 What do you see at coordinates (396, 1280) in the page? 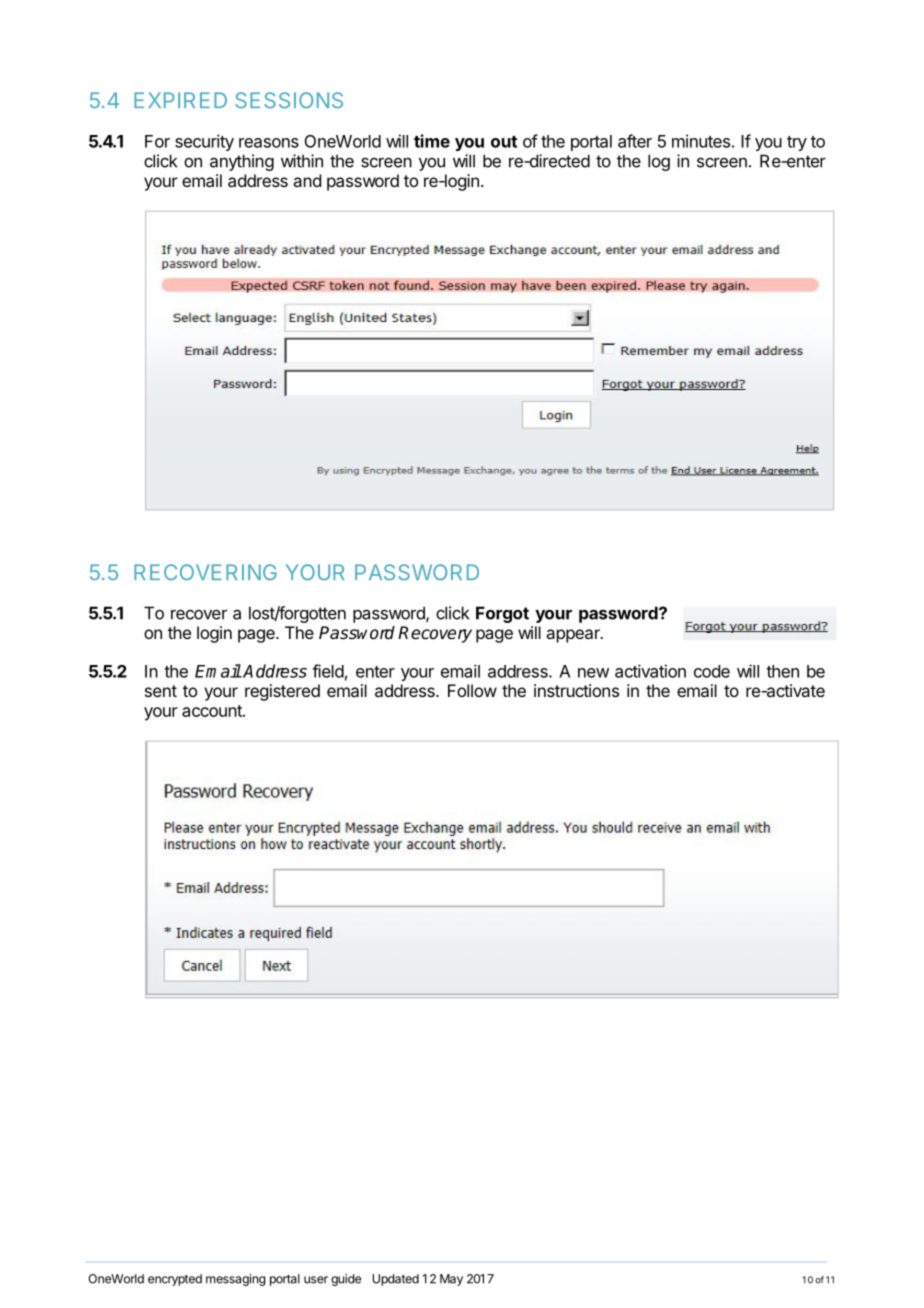
I see `Updated` at bounding box center [396, 1280].
